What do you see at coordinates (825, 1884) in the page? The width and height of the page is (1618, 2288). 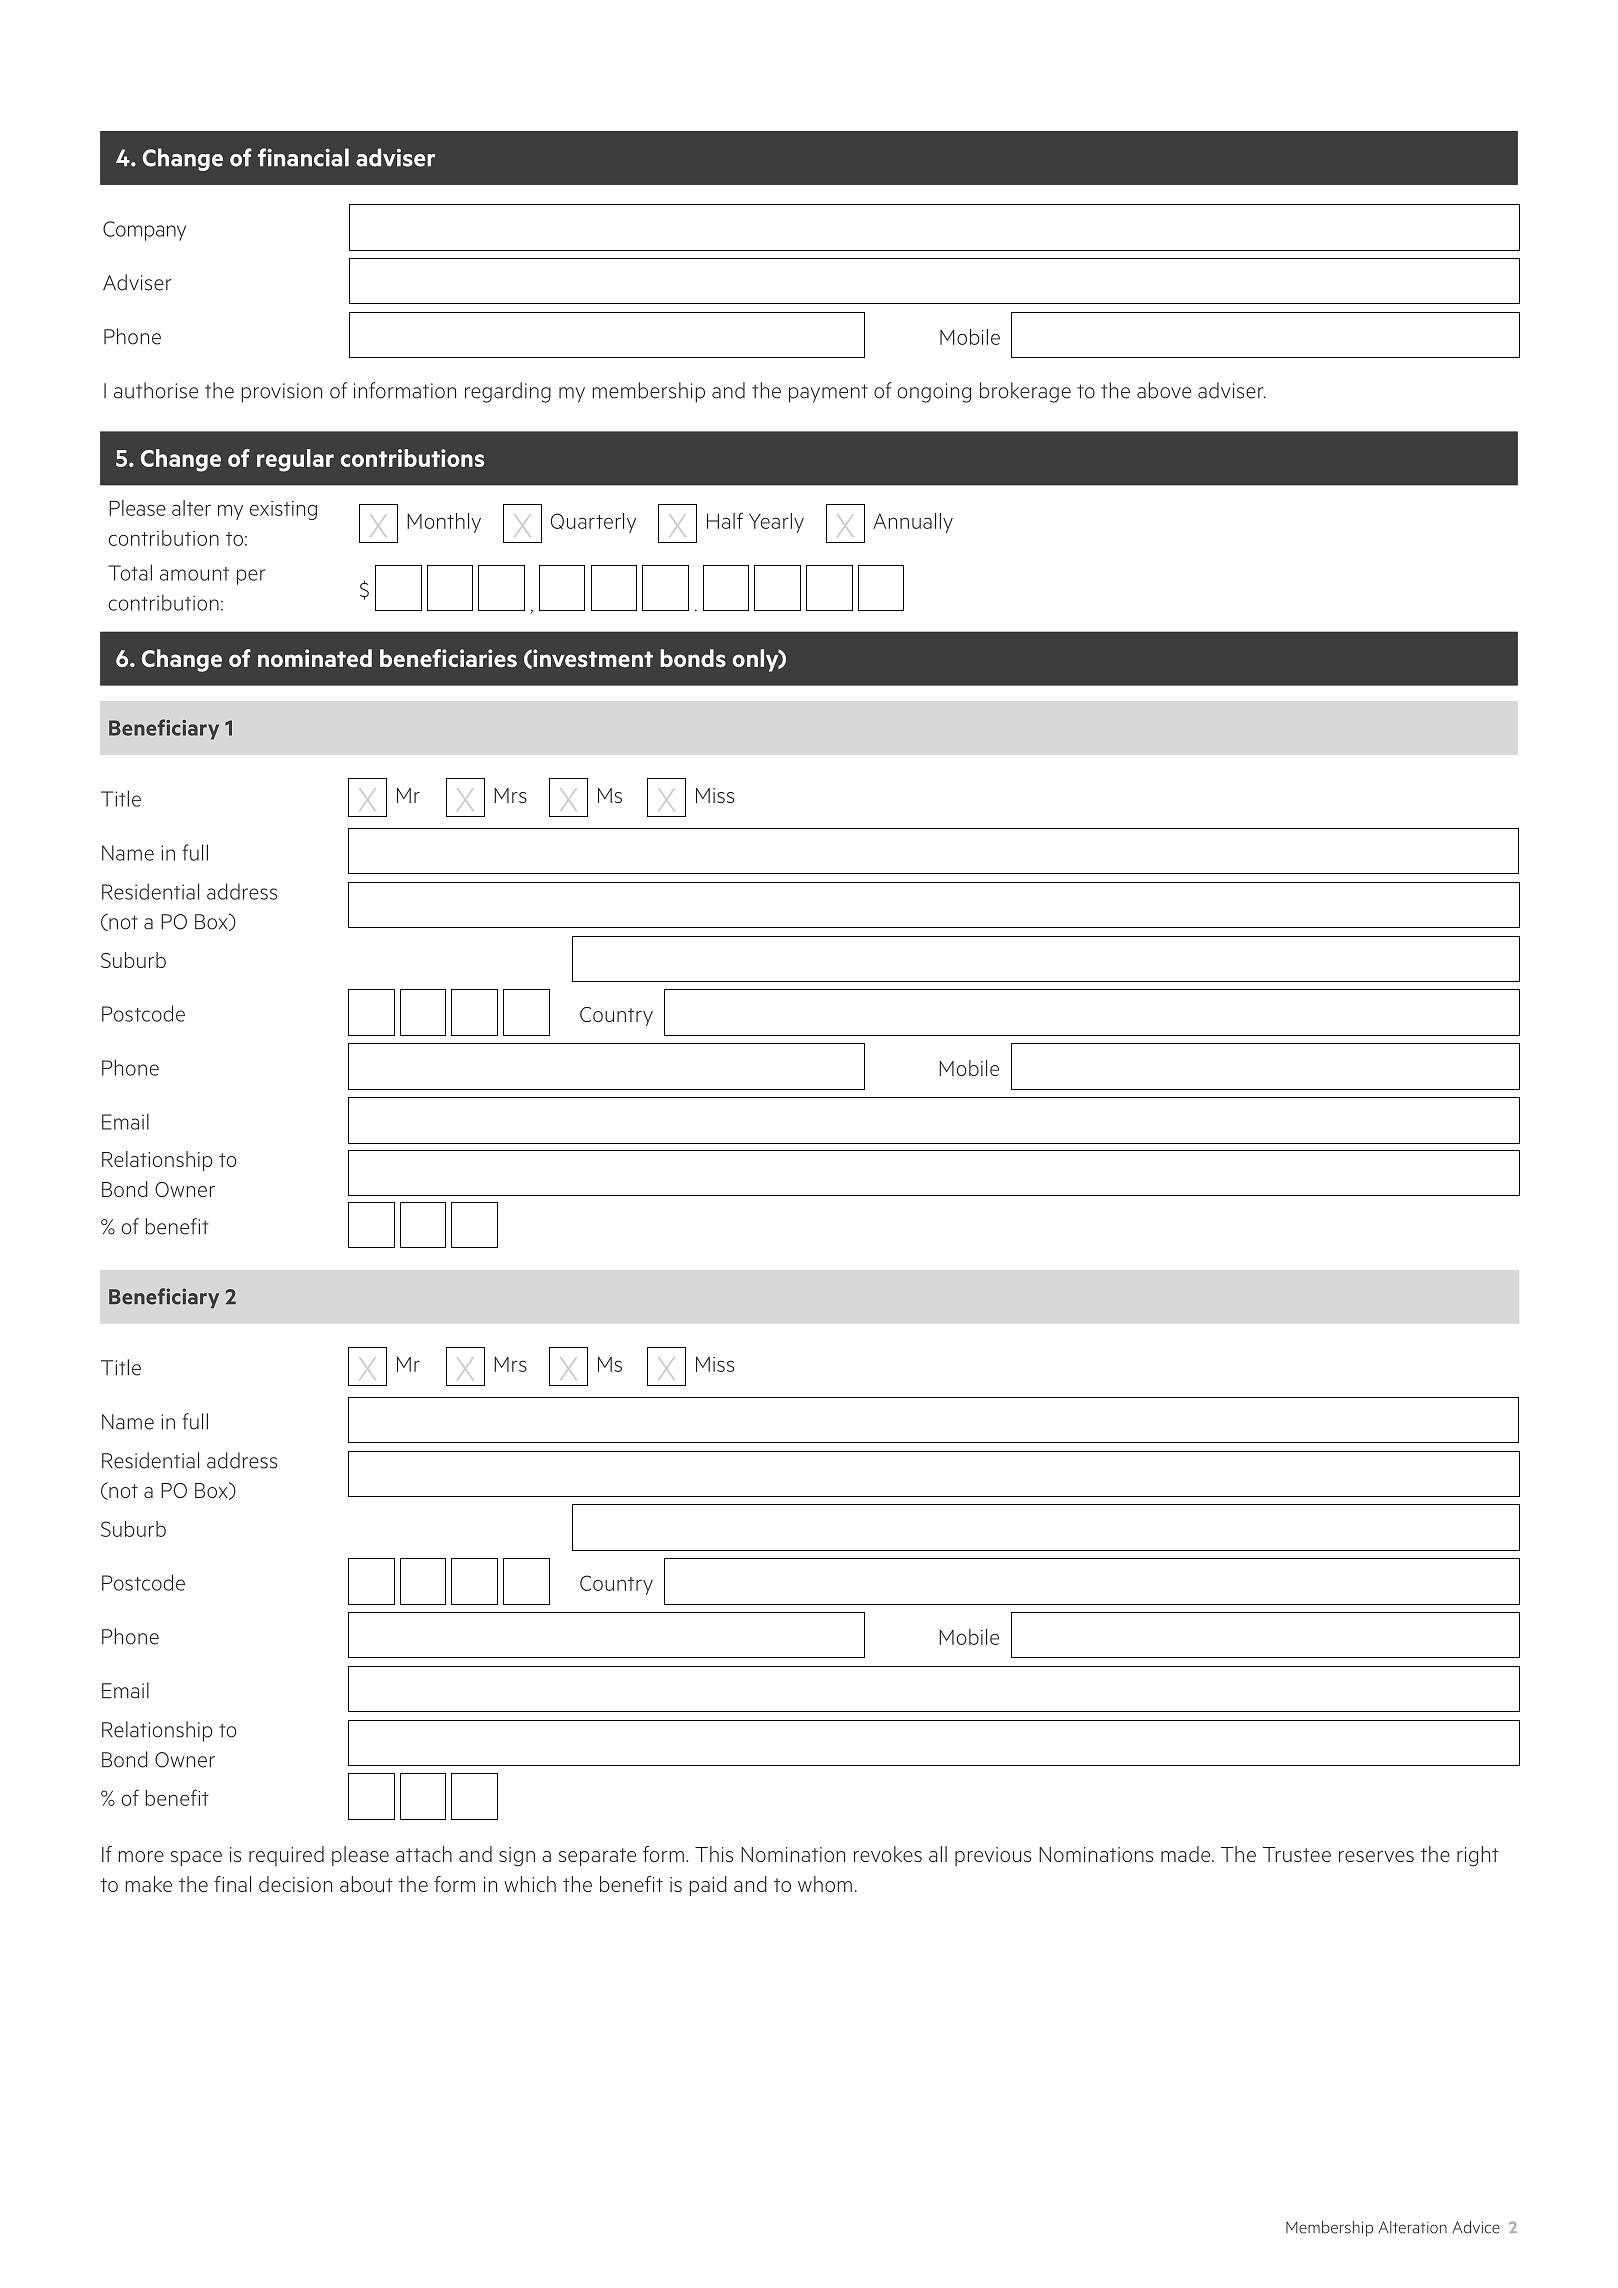 I see `whom` at bounding box center [825, 1884].
